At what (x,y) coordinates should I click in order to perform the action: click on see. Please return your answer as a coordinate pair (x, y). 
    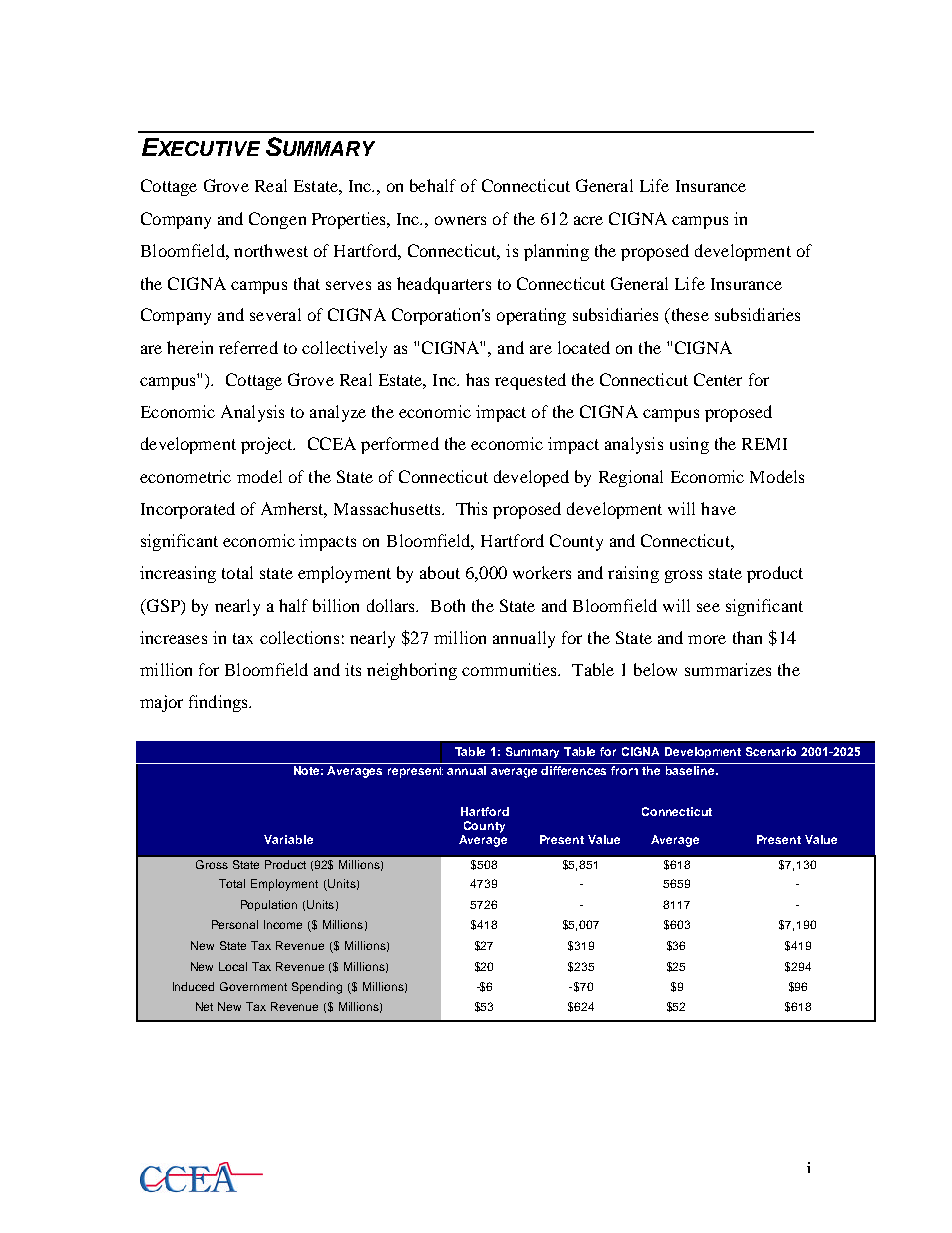
    Looking at the image, I should click on (708, 607).
